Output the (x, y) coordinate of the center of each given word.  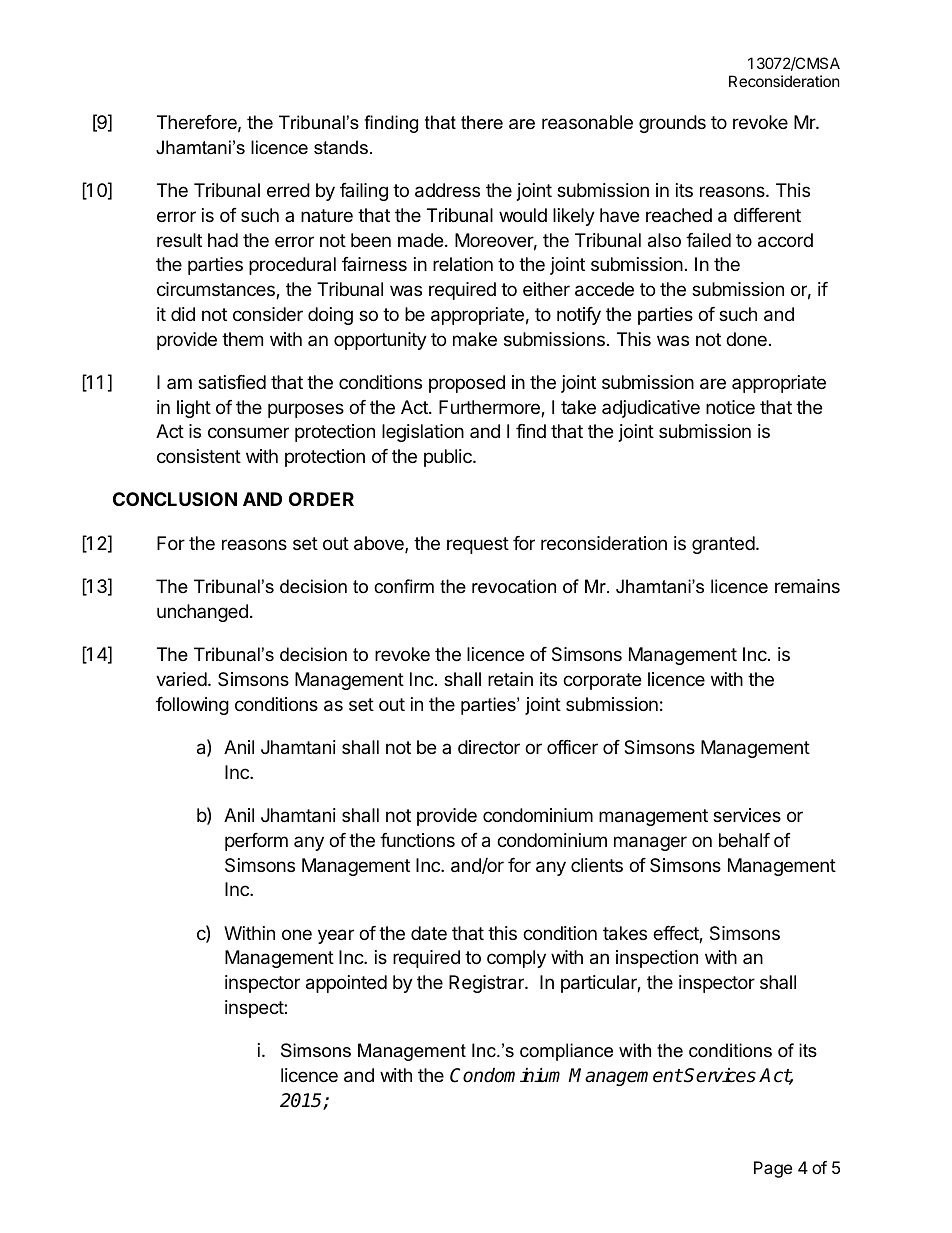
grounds (672, 124)
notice (730, 407)
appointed (346, 984)
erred (288, 190)
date (429, 933)
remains (807, 586)
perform (256, 842)
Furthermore (490, 408)
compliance (566, 1052)
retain (510, 679)
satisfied (232, 382)
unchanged (202, 613)
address (447, 190)
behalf (744, 840)
